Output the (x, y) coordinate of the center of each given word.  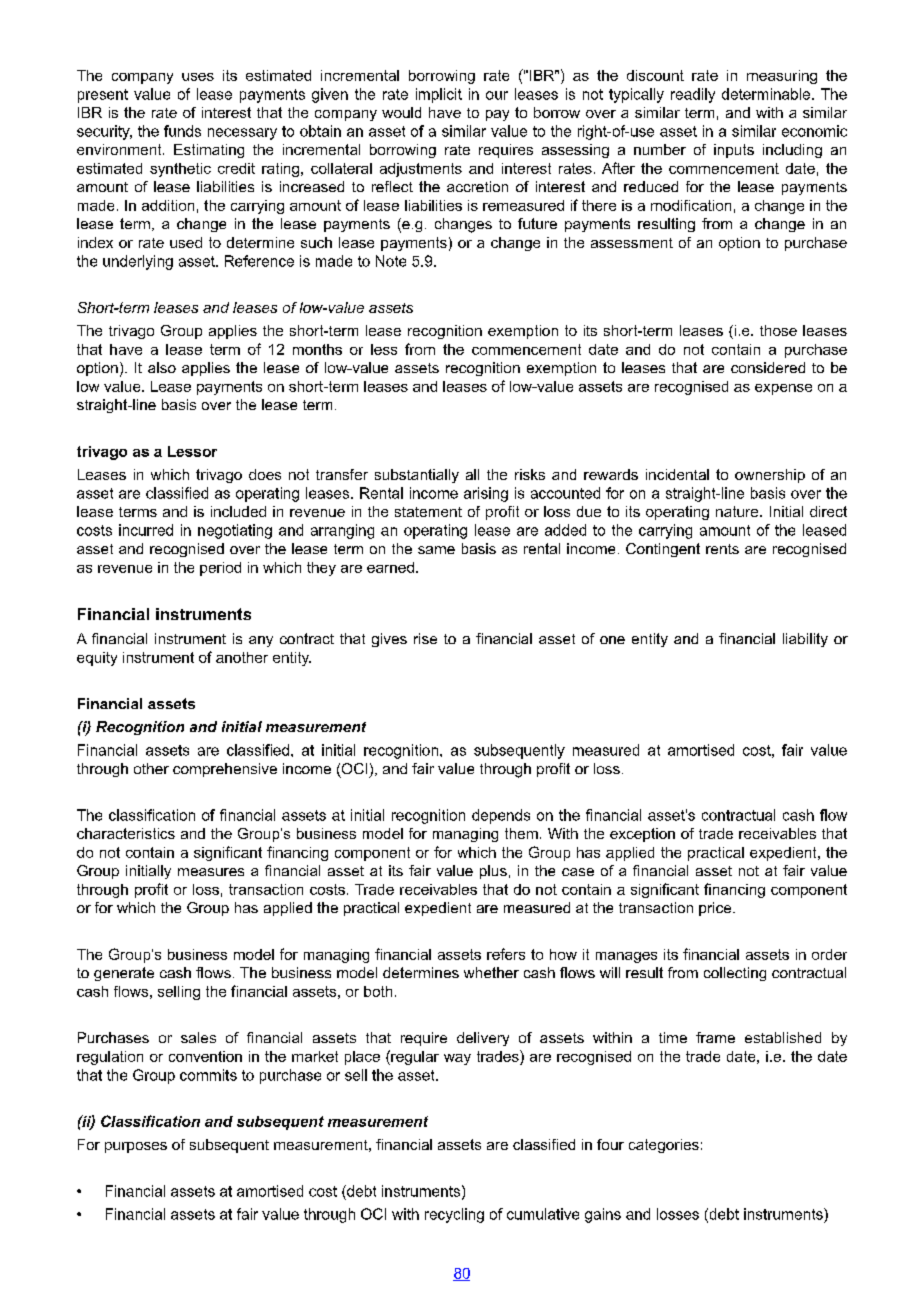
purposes (136, 1147)
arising (486, 494)
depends (501, 816)
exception (642, 835)
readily (693, 95)
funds (182, 131)
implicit (439, 95)
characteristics (126, 833)
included (238, 511)
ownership (770, 476)
